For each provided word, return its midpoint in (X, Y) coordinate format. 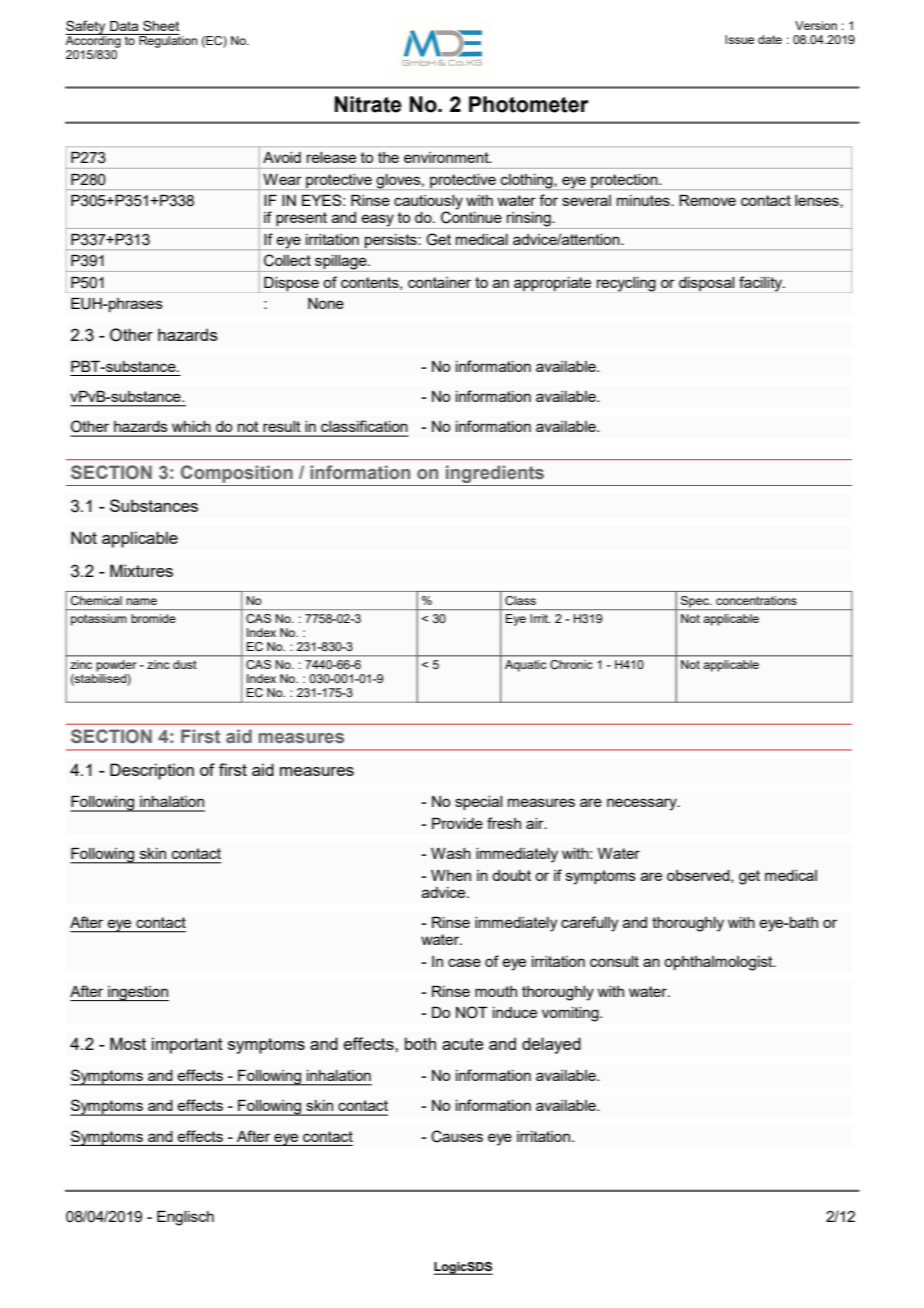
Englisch (185, 1218)
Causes (457, 1136)
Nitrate (368, 104)
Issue (739, 39)
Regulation (167, 41)
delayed (551, 1045)
